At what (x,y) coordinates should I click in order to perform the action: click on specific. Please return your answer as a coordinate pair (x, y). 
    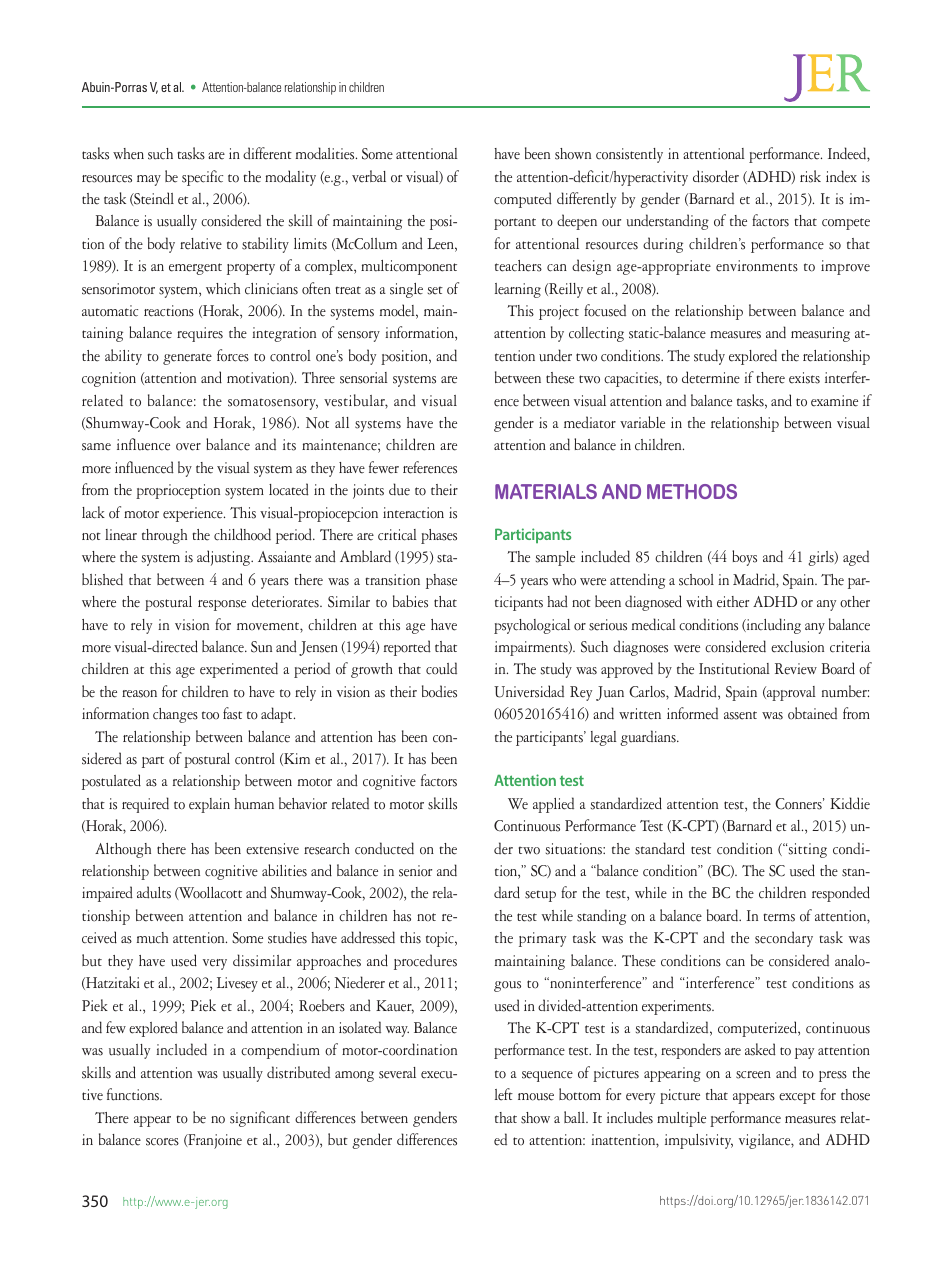
    Looking at the image, I should click on (202, 178).
